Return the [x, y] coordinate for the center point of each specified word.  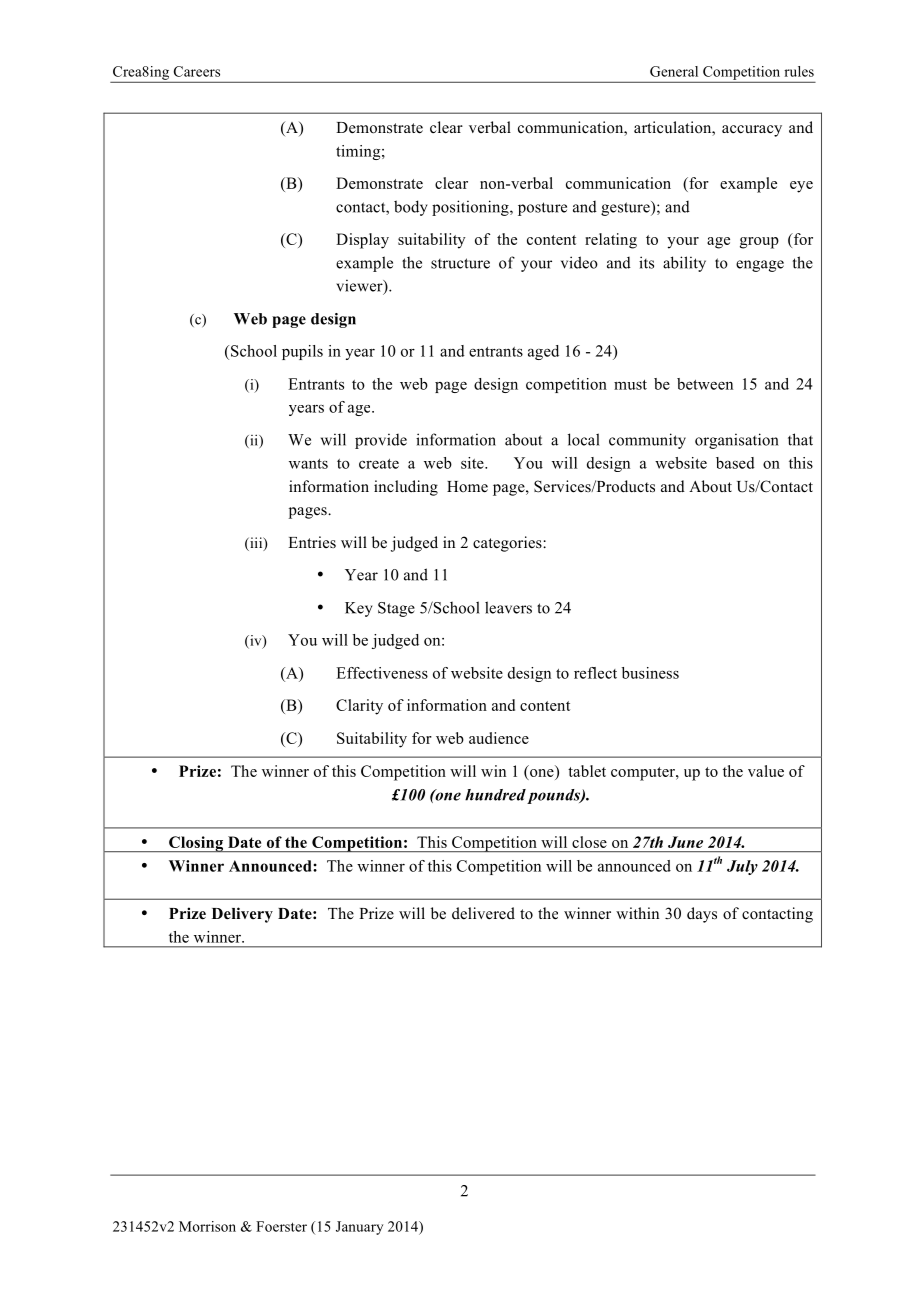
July [742, 867]
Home [467, 487]
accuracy [752, 131]
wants [308, 464]
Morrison [207, 1226]
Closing [196, 844]
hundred [495, 795]
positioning [471, 208]
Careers [197, 71]
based [735, 463]
